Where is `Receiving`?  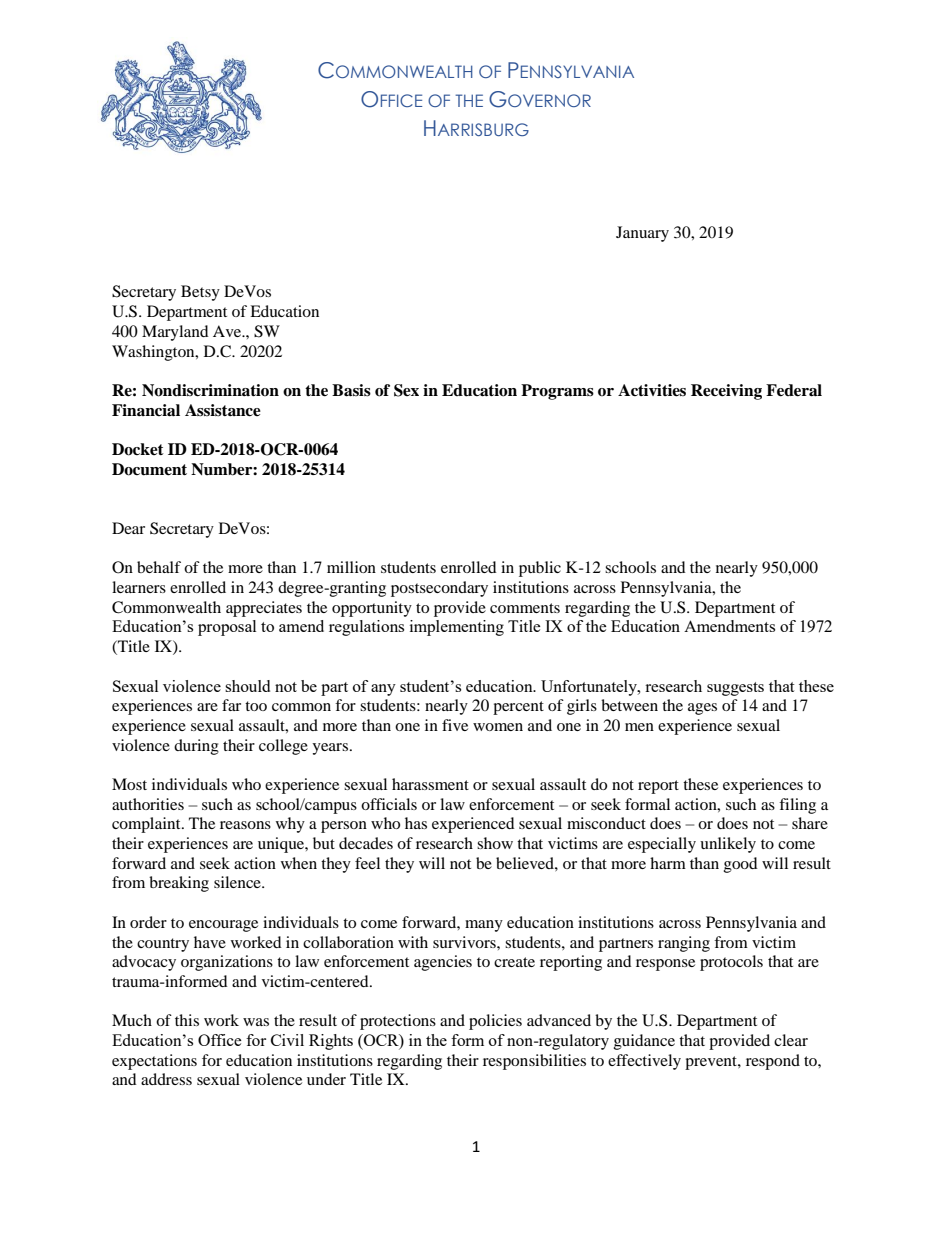 Receiving is located at coordinates (726, 392).
